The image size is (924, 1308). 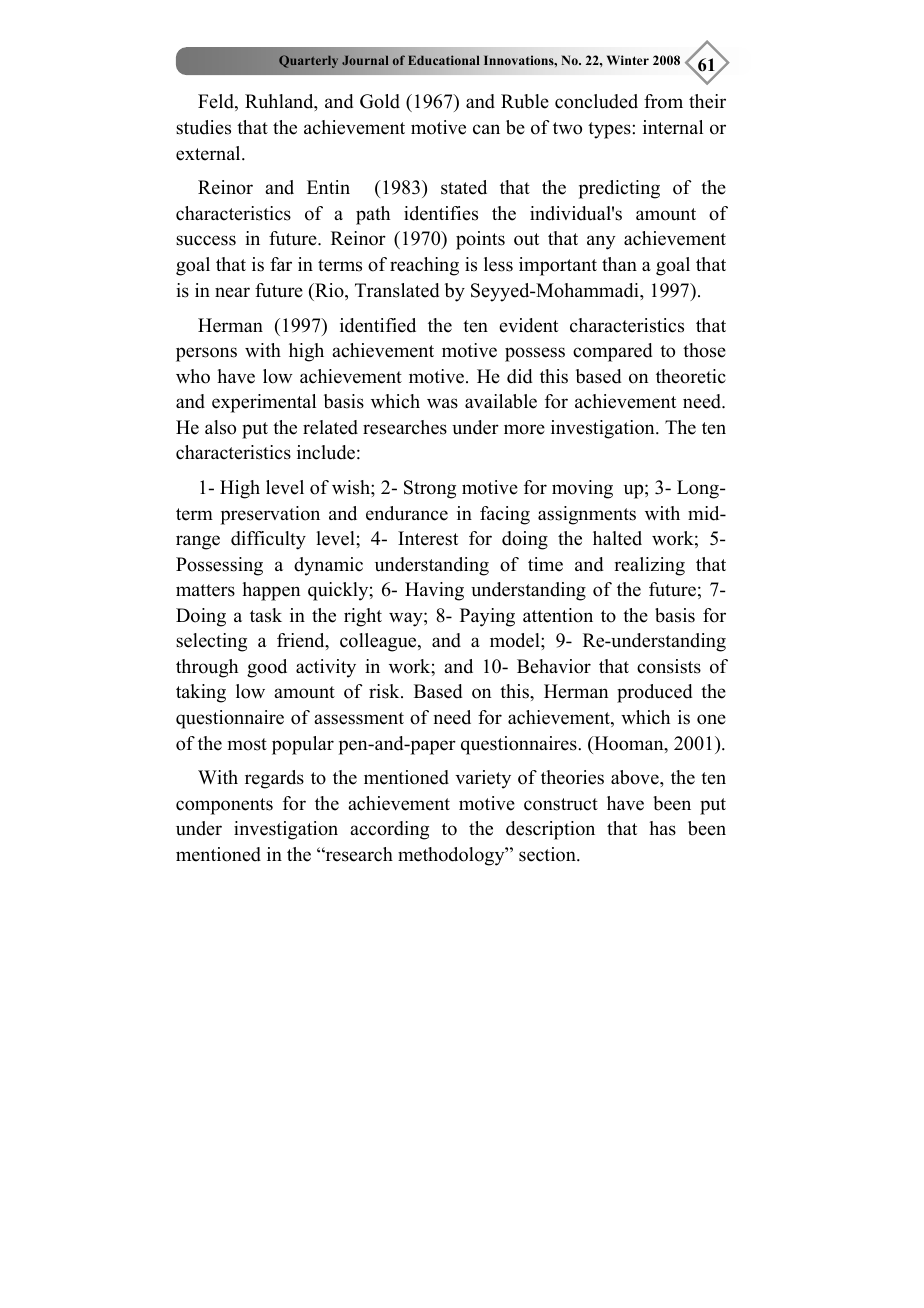 What do you see at coordinates (217, 102) in the screenshot?
I see `Feld` at bounding box center [217, 102].
